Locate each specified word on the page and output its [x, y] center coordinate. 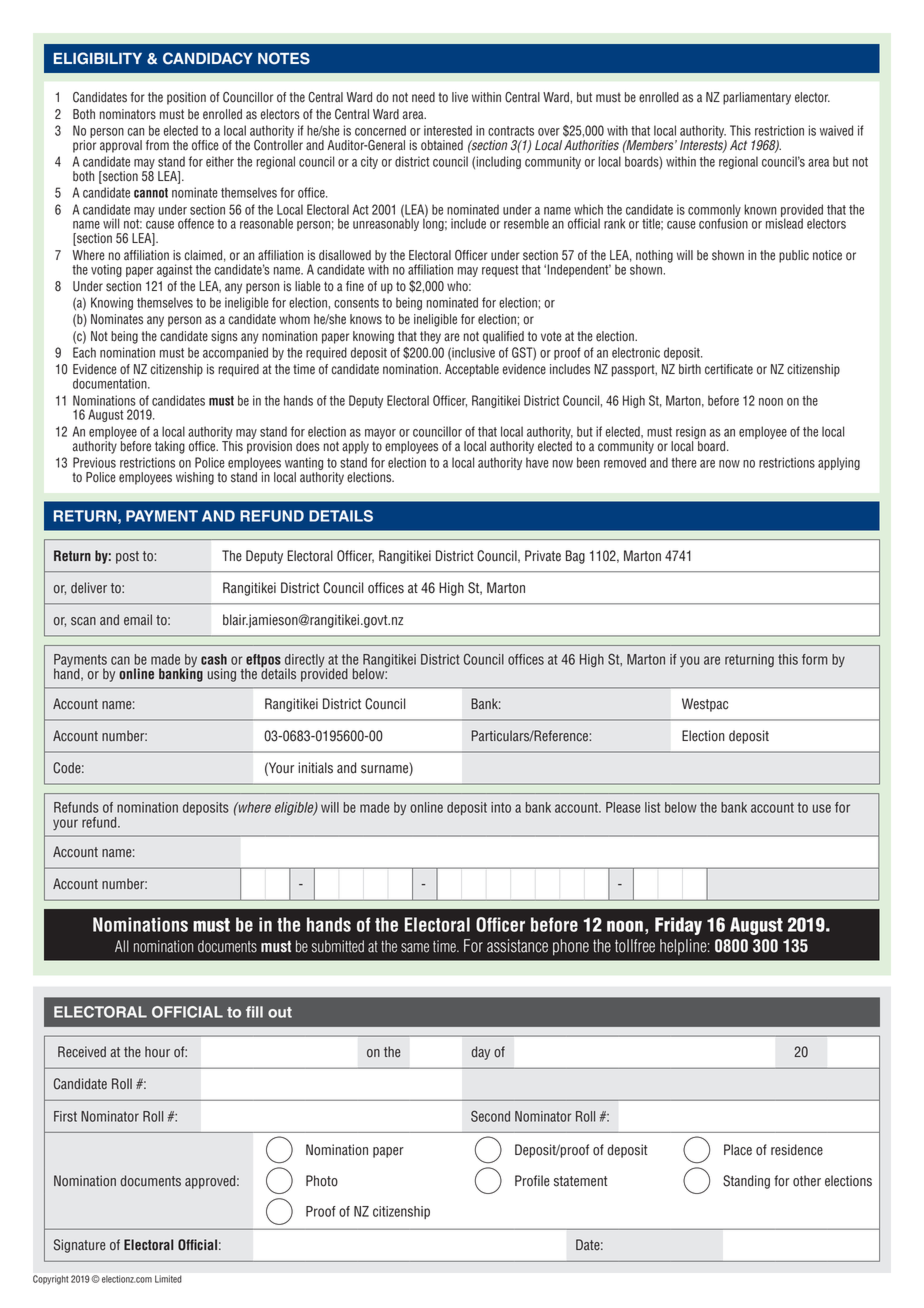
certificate [729, 369]
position [186, 98]
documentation [111, 383]
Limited [168, 1279]
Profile [532, 1181]
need [423, 97]
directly [306, 661]
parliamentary [757, 98]
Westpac [705, 705]
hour [157, 1052]
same [415, 948]
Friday [678, 926]
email [138, 620]
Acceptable [472, 370]
